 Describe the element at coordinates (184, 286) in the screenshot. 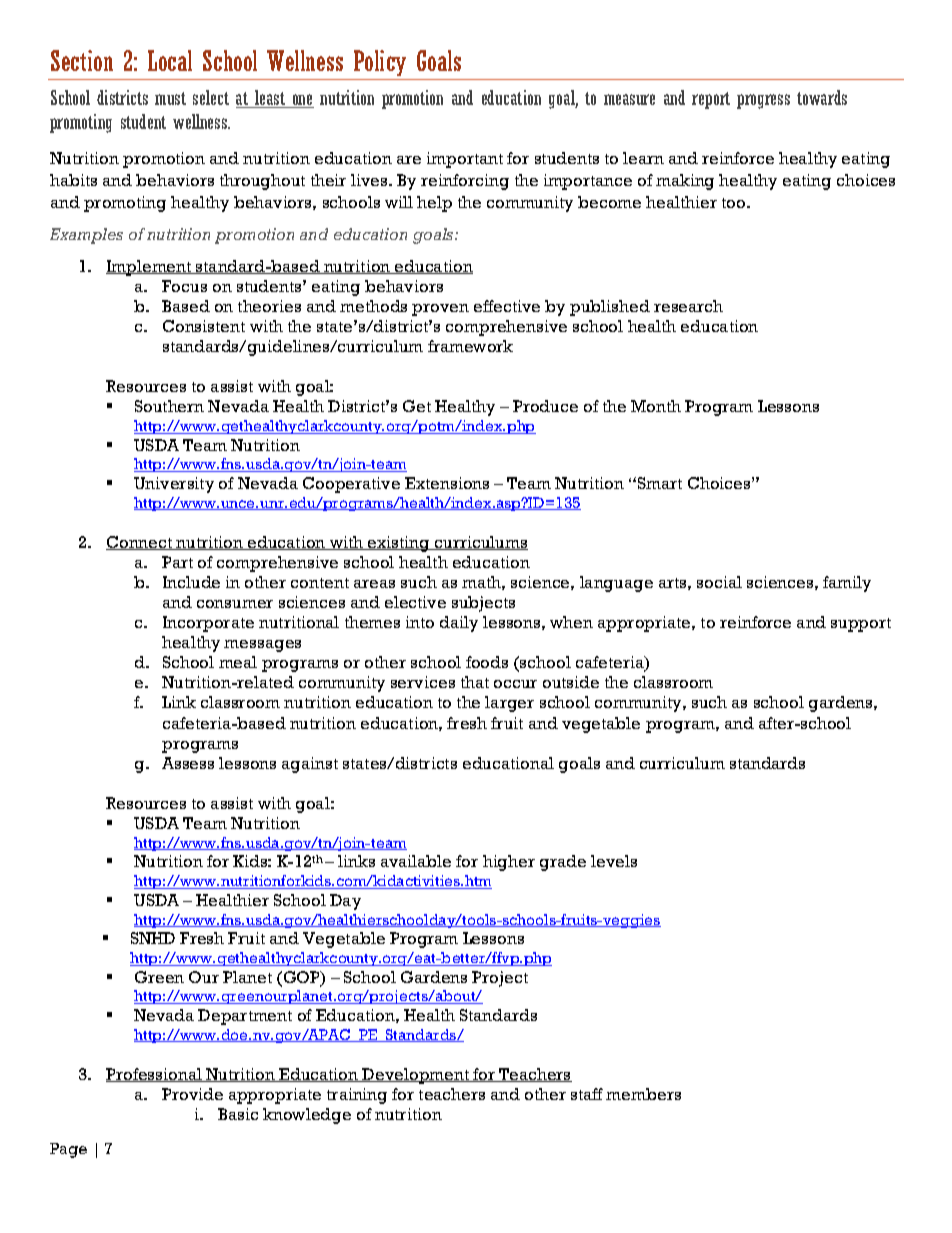

I see `Focus` at that location.
